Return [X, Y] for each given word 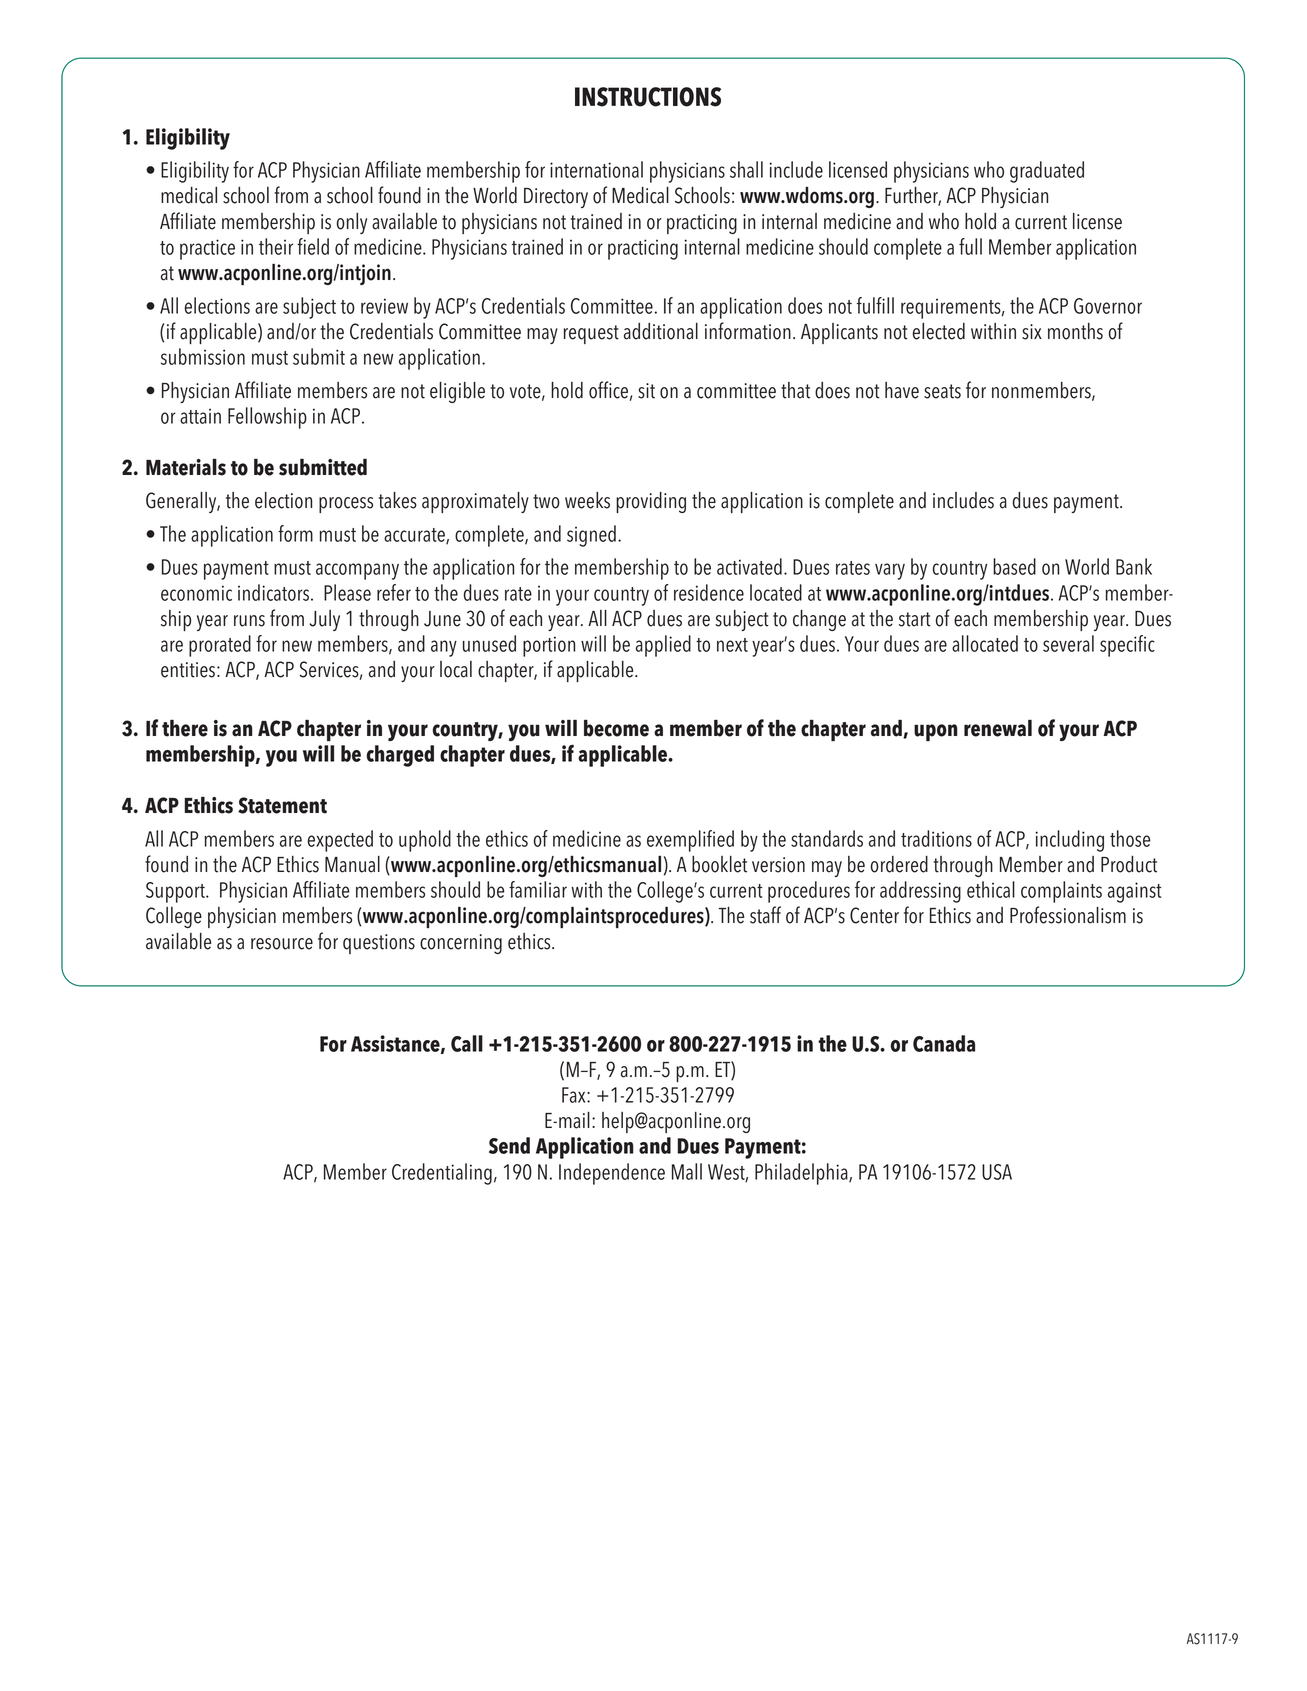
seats [942, 391]
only [352, 223]
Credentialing [442, 1174]
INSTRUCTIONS [648, 97]
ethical [991, 889]
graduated [1047, 172]
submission [203, 356]
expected [340, 841]
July [324, 620]
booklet [719, 864]
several [1068, 643]
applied [663, 646]
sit [646, 391]
